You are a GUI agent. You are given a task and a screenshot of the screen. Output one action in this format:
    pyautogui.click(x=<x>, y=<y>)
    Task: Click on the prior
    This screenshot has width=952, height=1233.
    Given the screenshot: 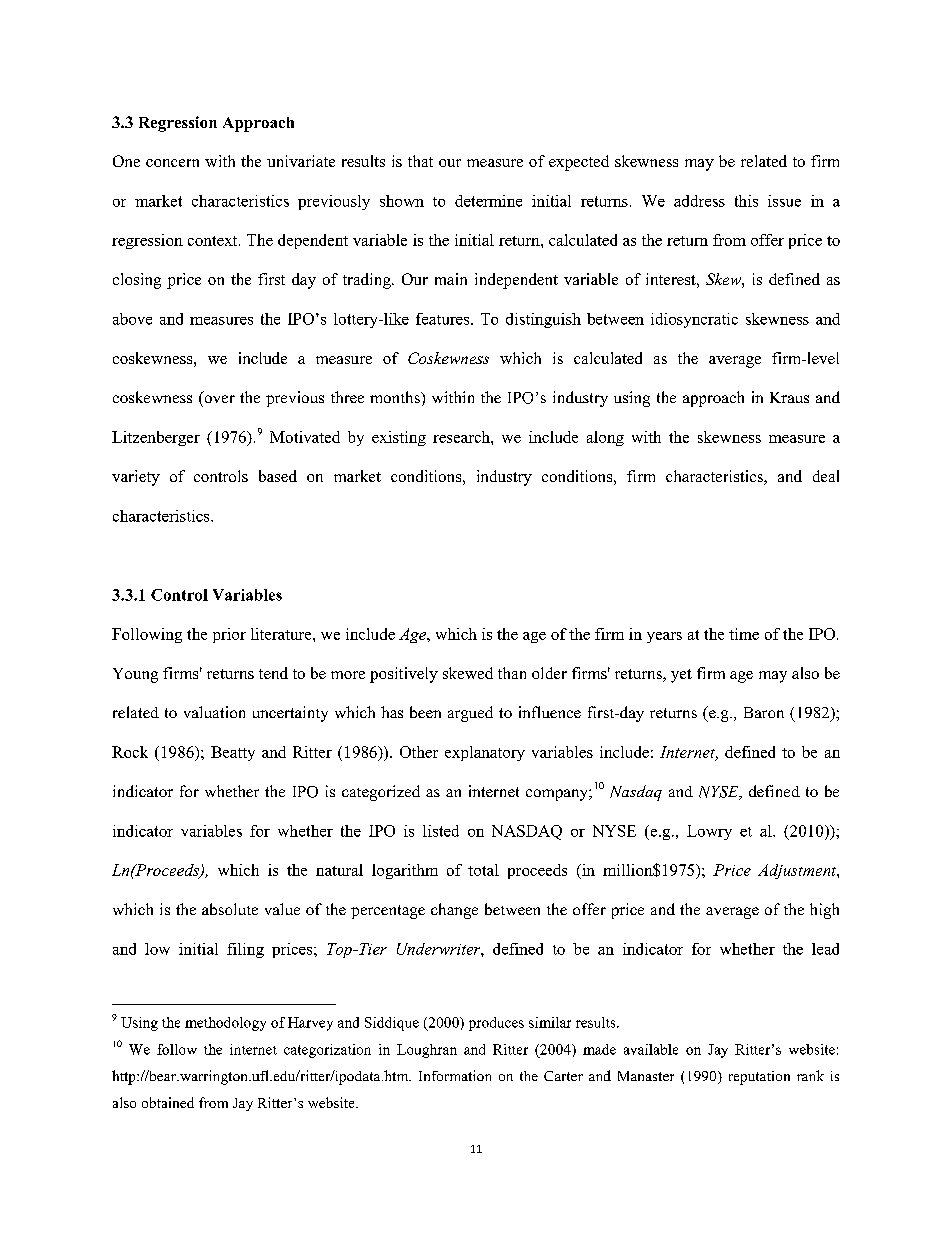 What is the action you would take?
    pyautogui.click(x=229, y=635)
